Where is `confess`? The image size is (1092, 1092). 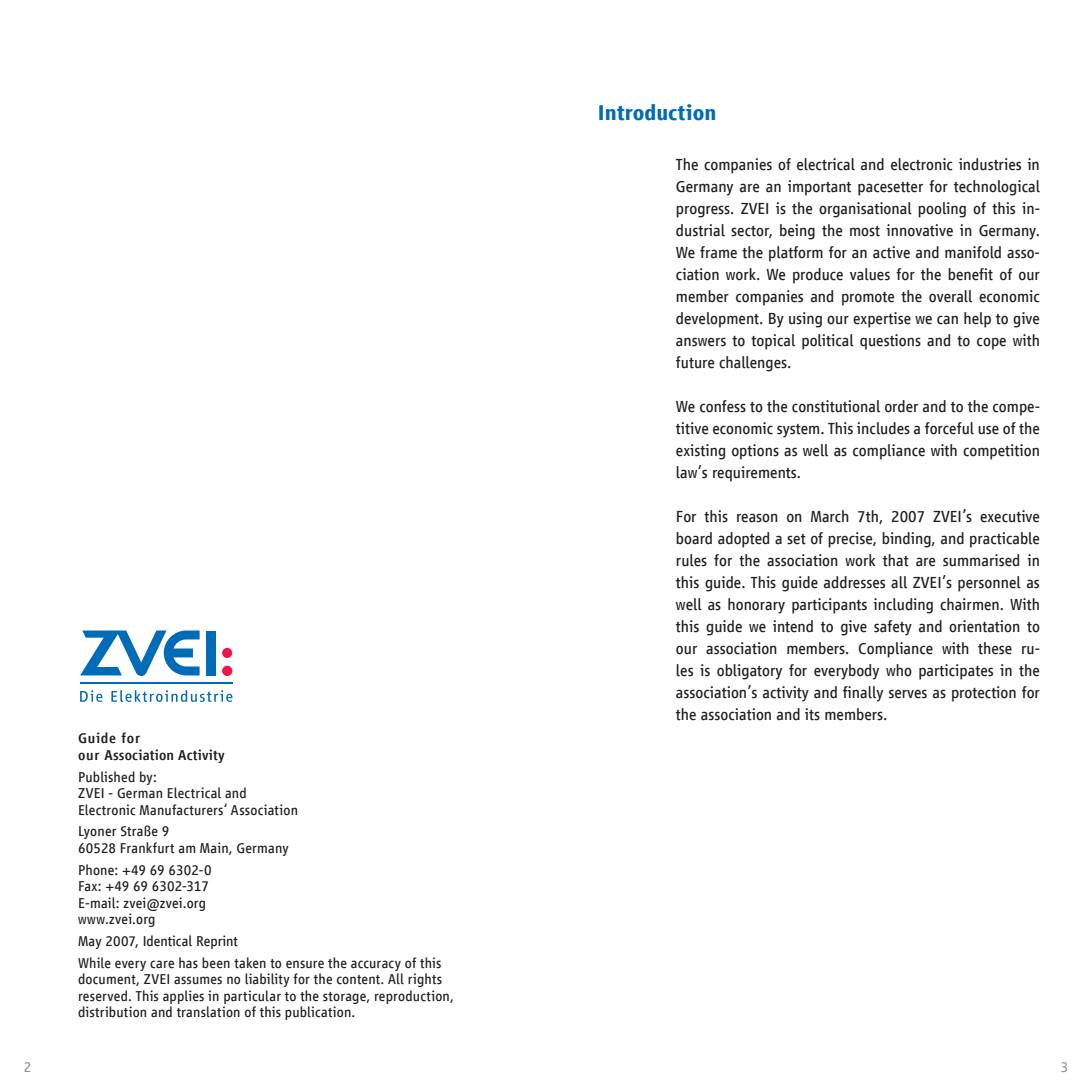
confess is located at coordinates (723, 406).
